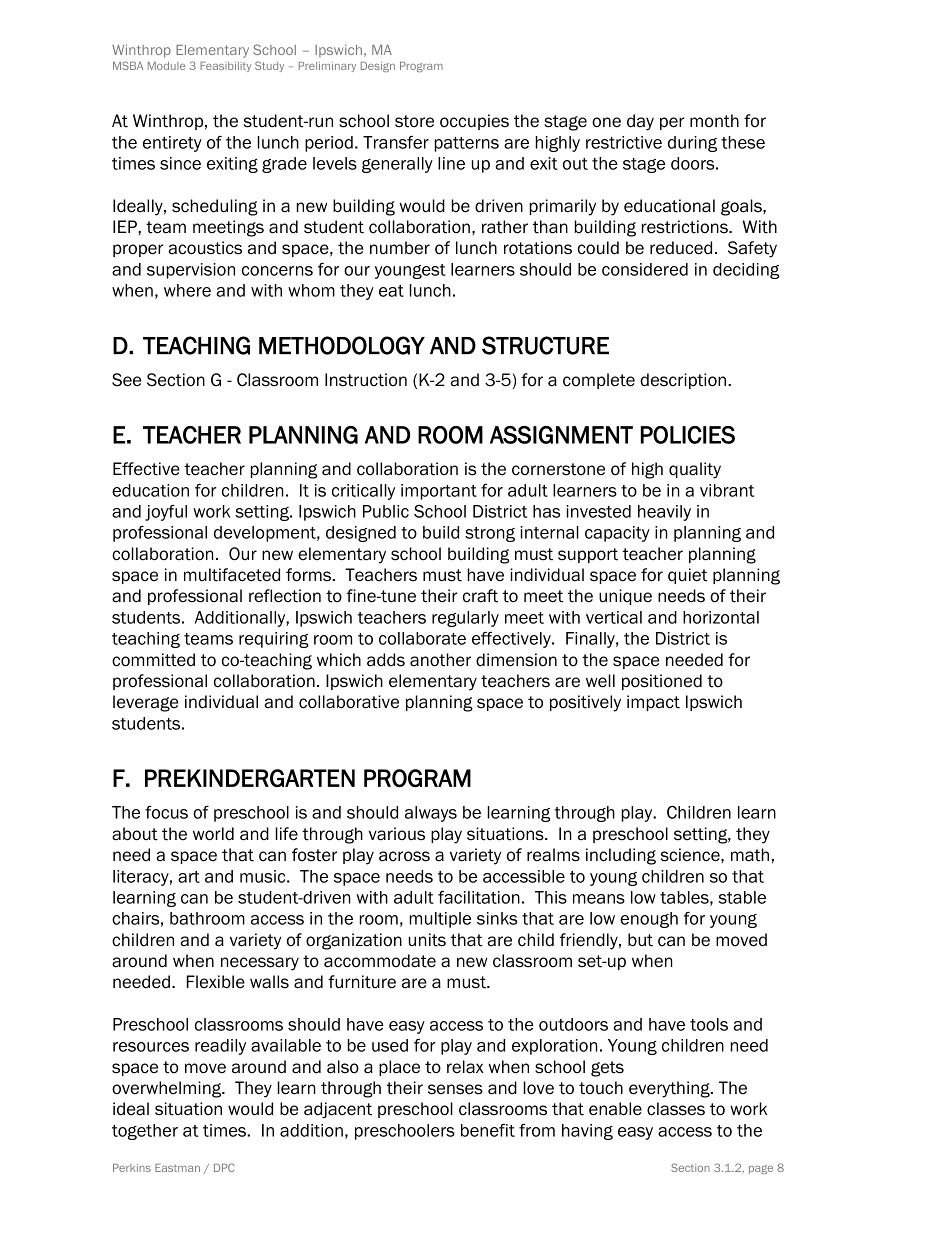 The image size is (952, 1233). Describe the element at coordinates (224, 1167) in the screenshot. I see `DPC` at that location.
